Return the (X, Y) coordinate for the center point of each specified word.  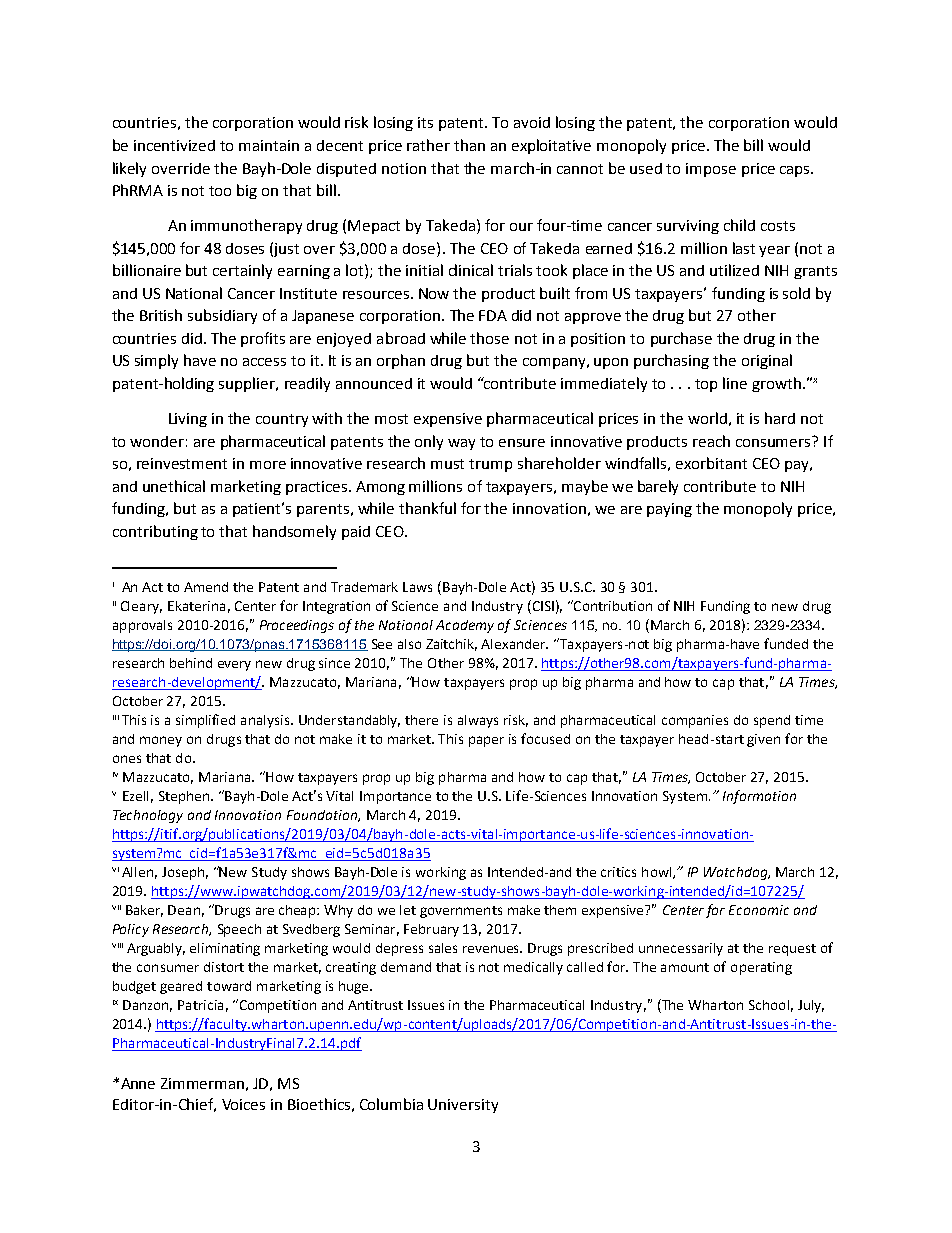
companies (695, 721)
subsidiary (222, 316)
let (408, 910)
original (767, 361)
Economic (759, 910)
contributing (155, 532)
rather (428, 145)
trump (490, 465)
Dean (184, 910)
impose (711, 170)
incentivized (174, 145)
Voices (243, 1104)
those (489, 338)
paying (669, 510)
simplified (205, 721)
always (478, 721)
